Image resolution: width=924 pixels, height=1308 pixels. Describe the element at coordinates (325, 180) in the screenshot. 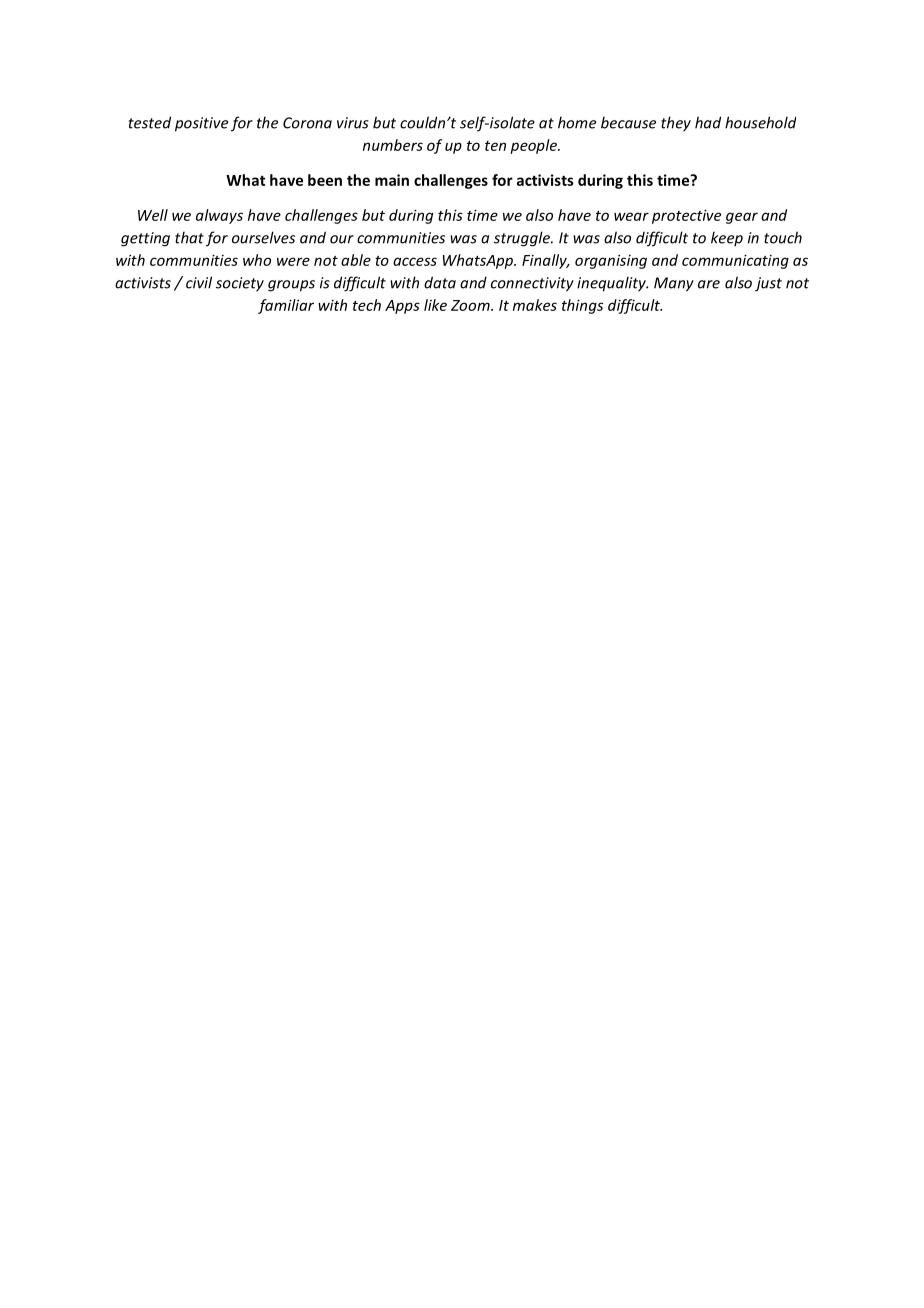

I see `been` at that location.
